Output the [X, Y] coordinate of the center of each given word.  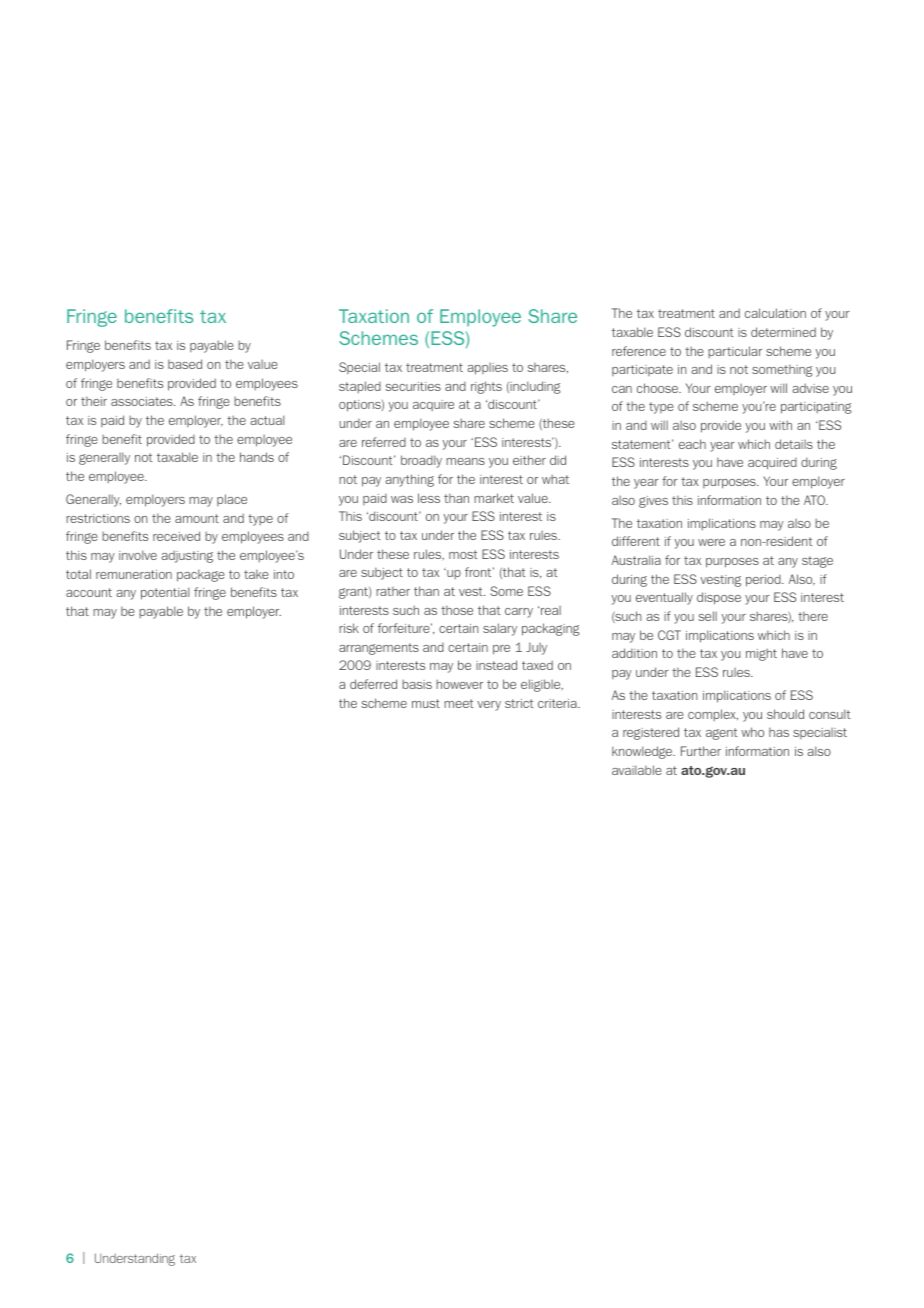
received [176, 536]
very [489, 706]
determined [783, 332]
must [426, 703]
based [185, 364]
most [463, 554]
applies [488, 369]
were [711, 542]
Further [701, 751]
